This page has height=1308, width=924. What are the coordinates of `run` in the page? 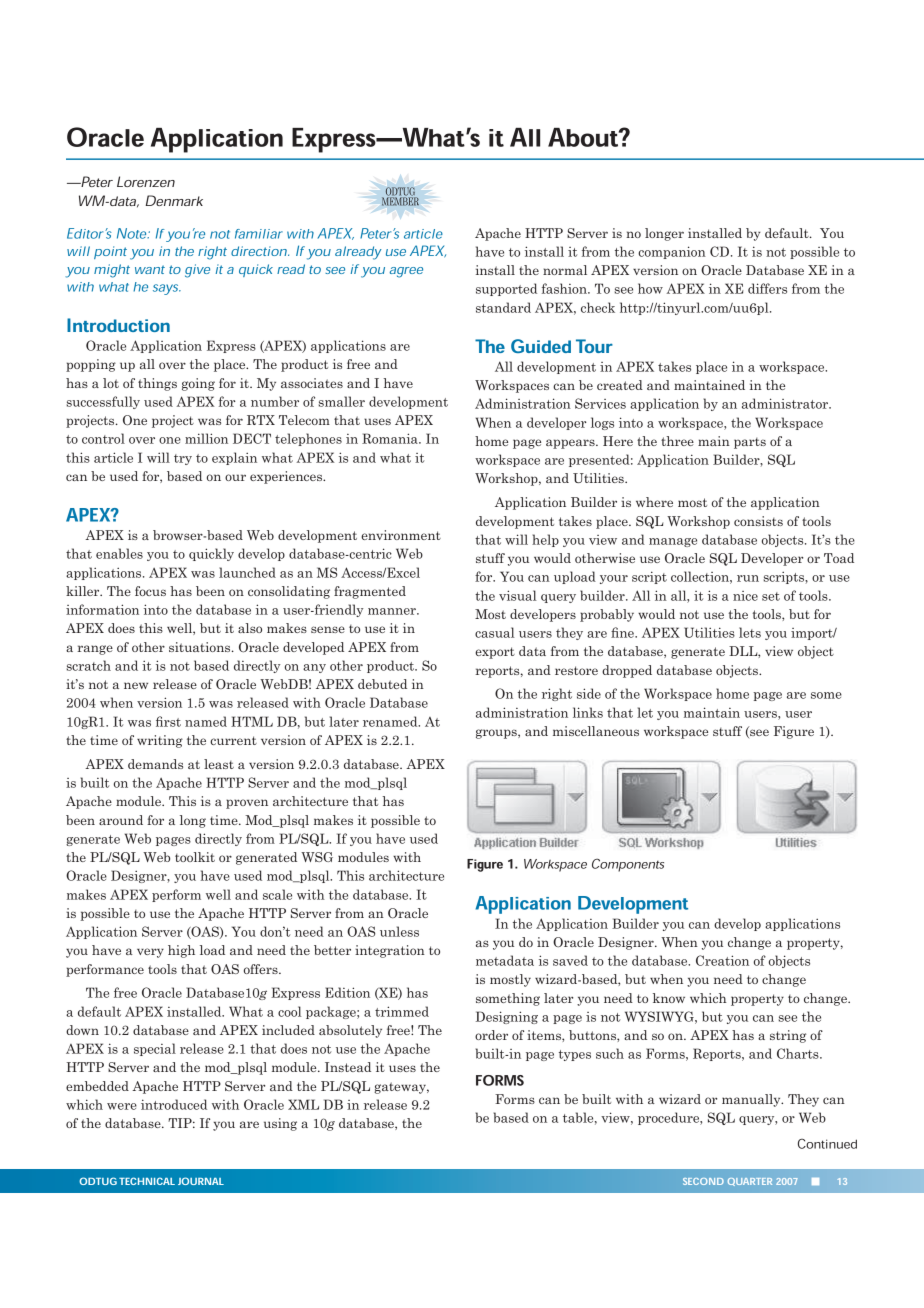 It's located at (748, 578).
